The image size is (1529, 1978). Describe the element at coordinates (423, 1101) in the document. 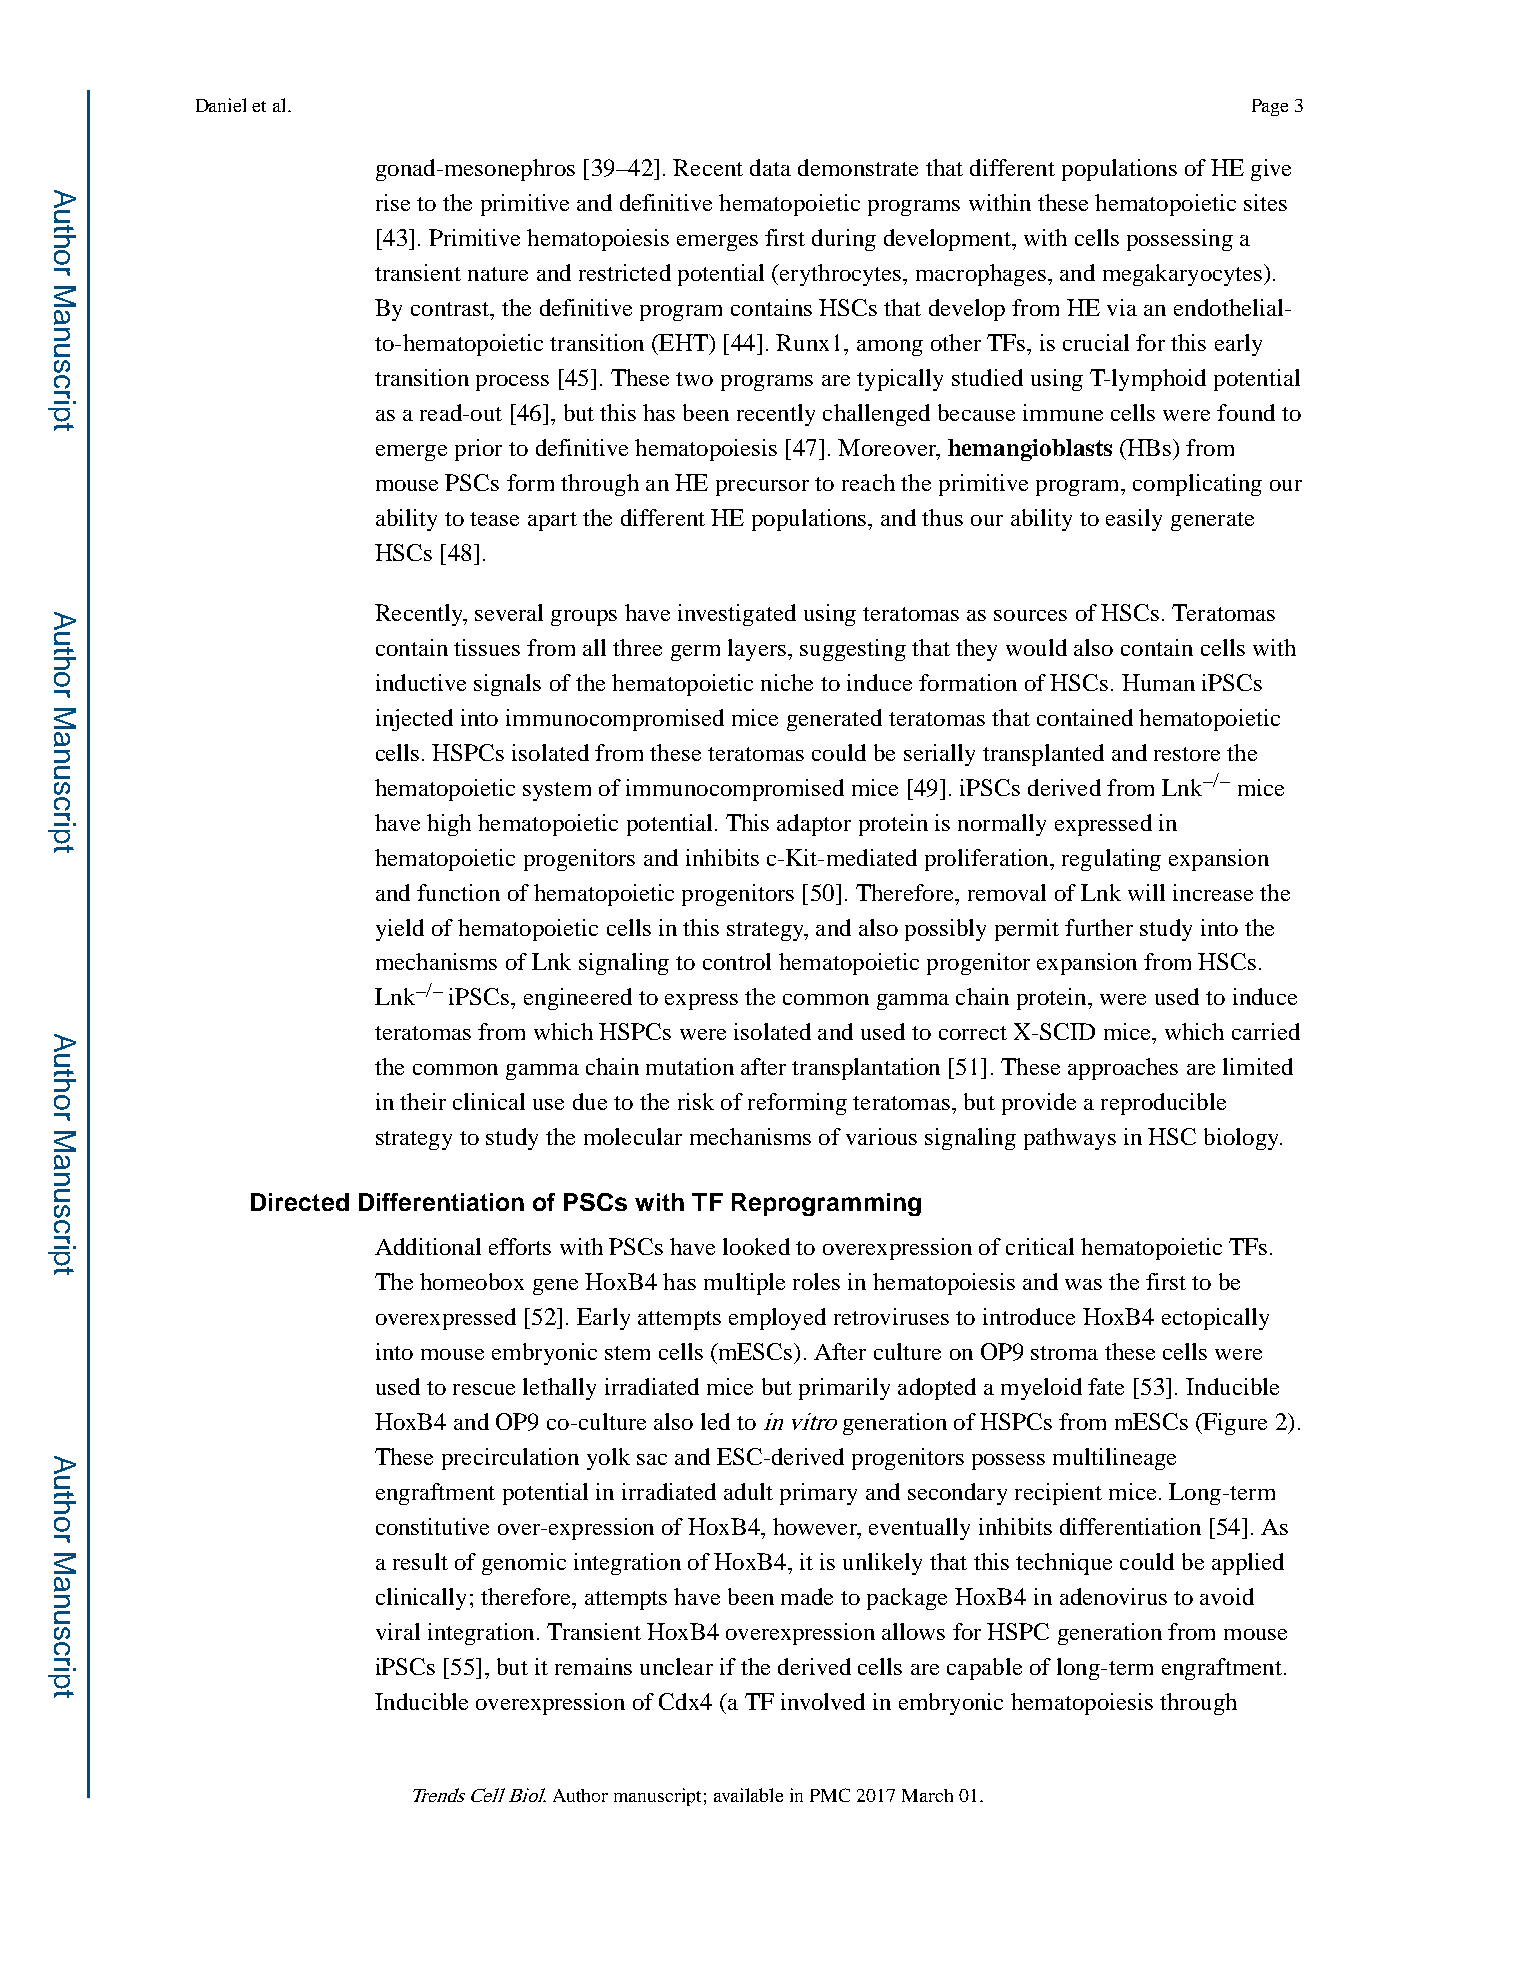

I see `their` at that location.
